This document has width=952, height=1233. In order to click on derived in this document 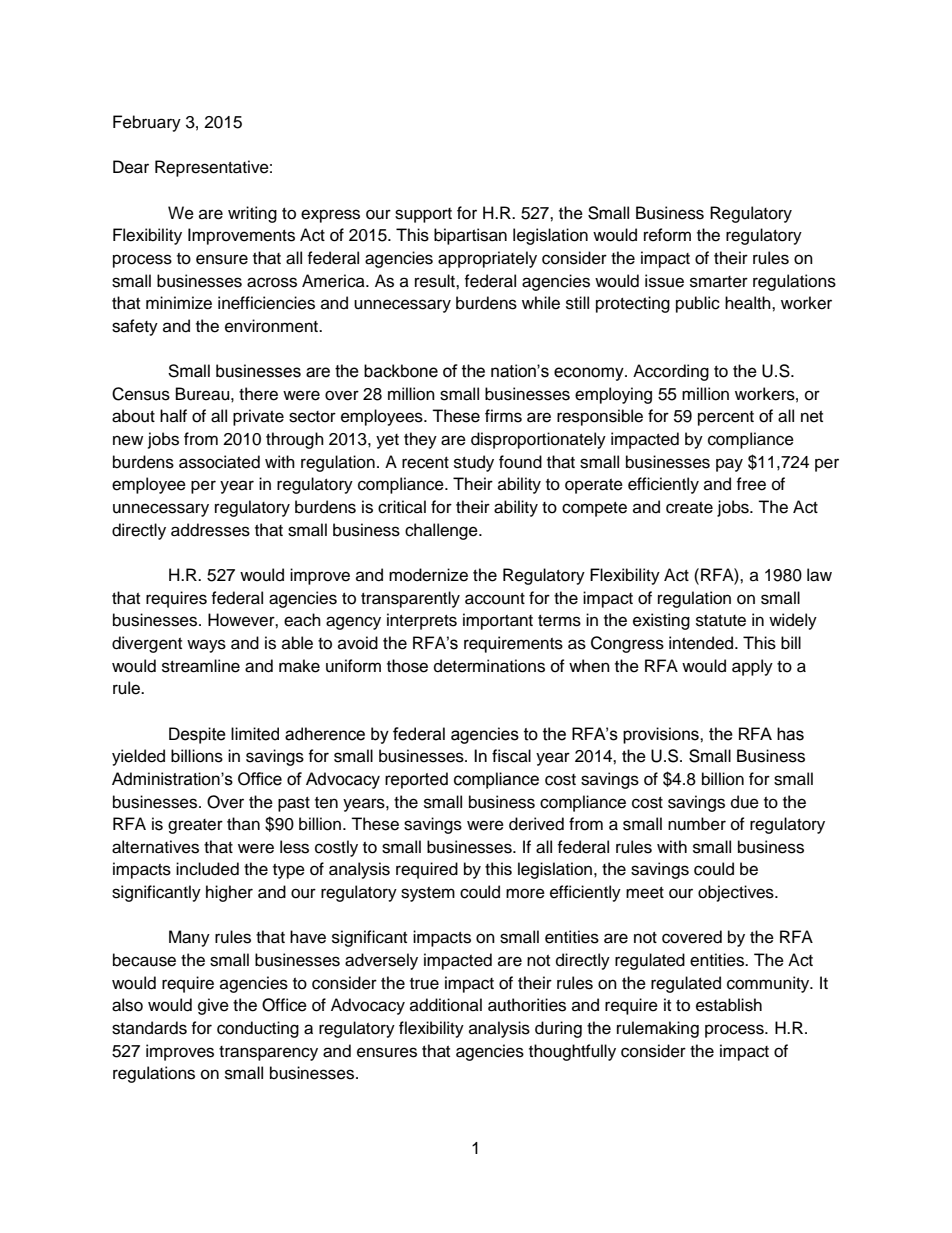, I will do `click(536, 824)`.
